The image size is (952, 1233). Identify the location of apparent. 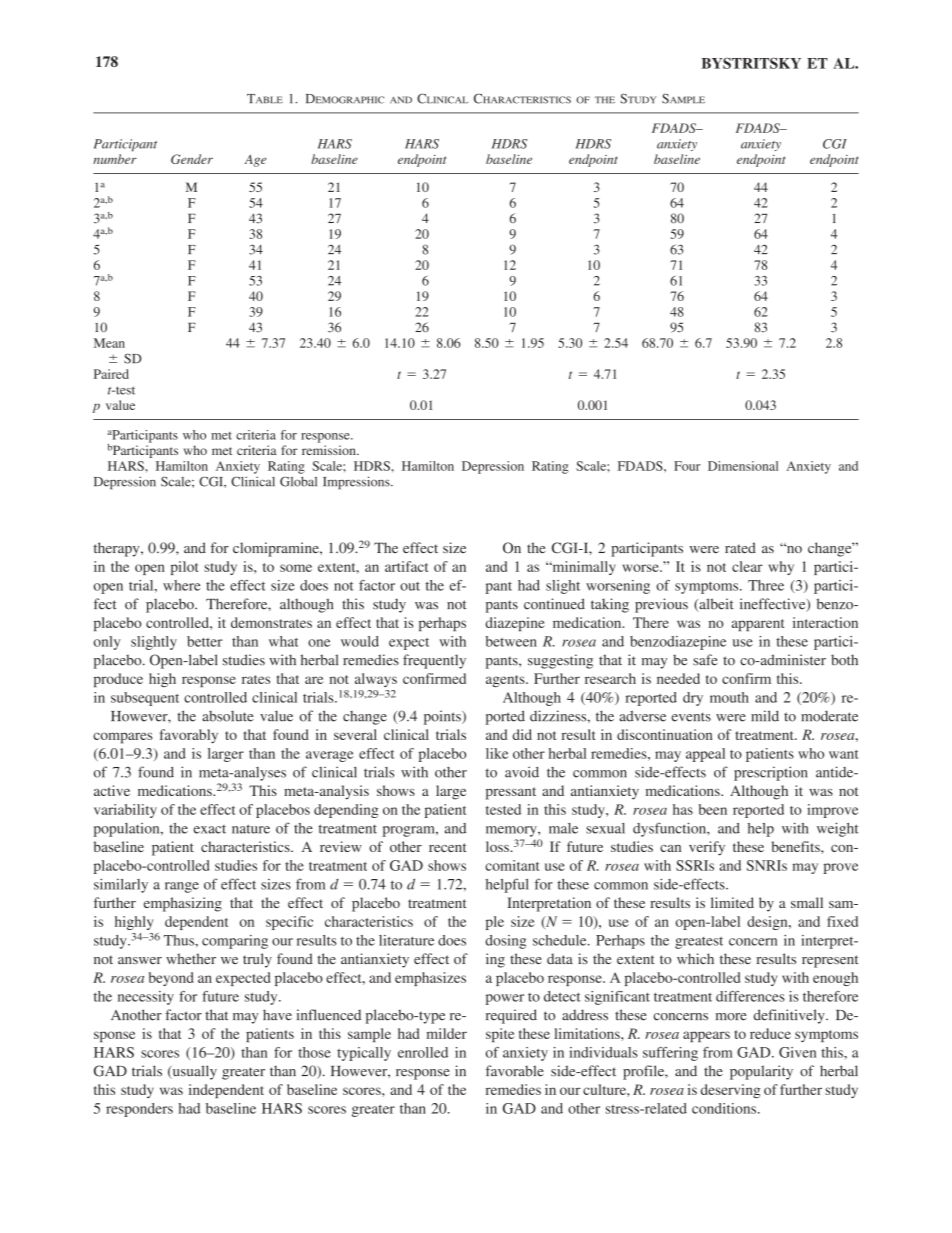
(758, 625).
